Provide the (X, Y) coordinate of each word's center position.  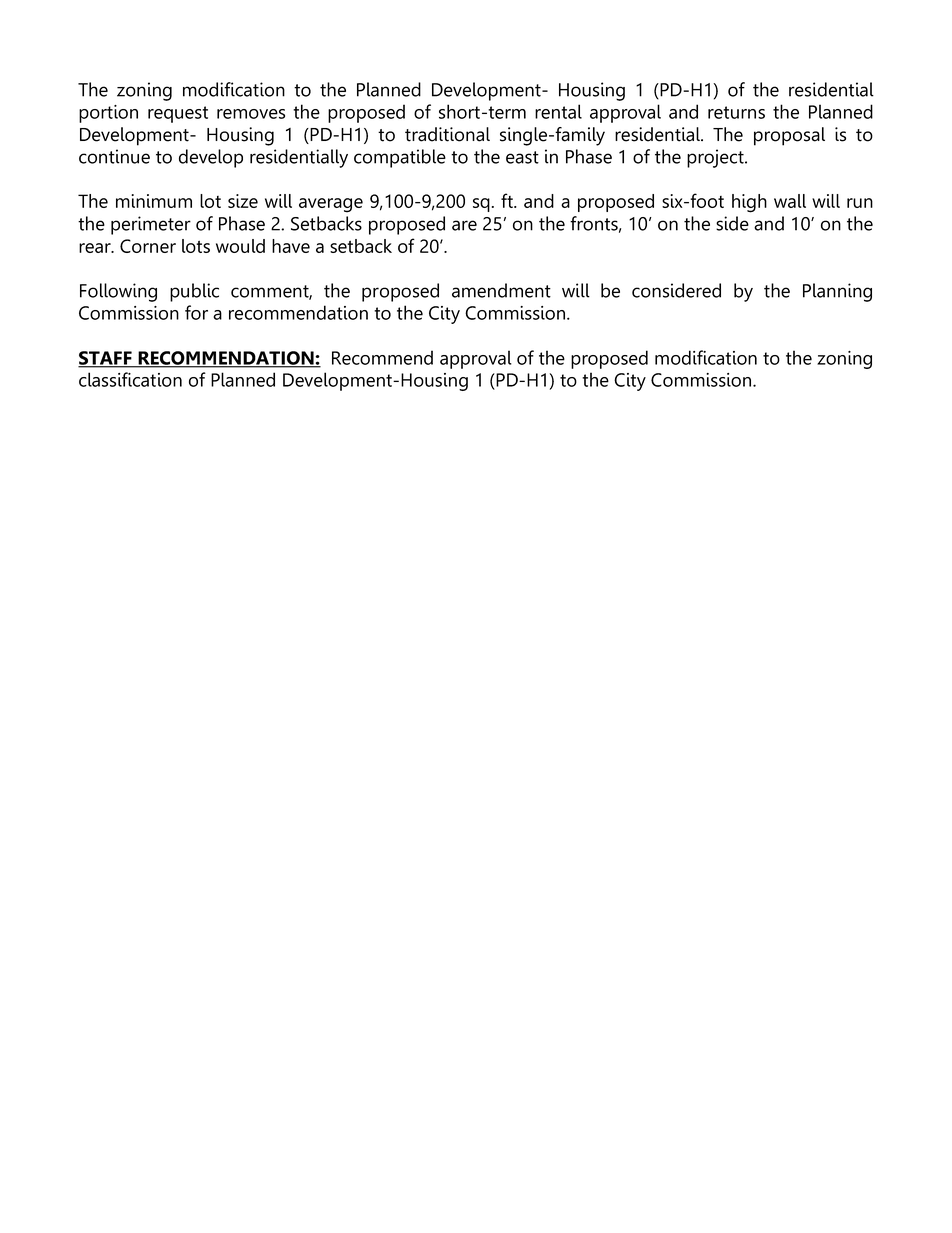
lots (196, 246)
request (178, 114)
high (749, 203)
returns (736, 112)
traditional (447, 134)
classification (130, 379)
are (464, 225)
